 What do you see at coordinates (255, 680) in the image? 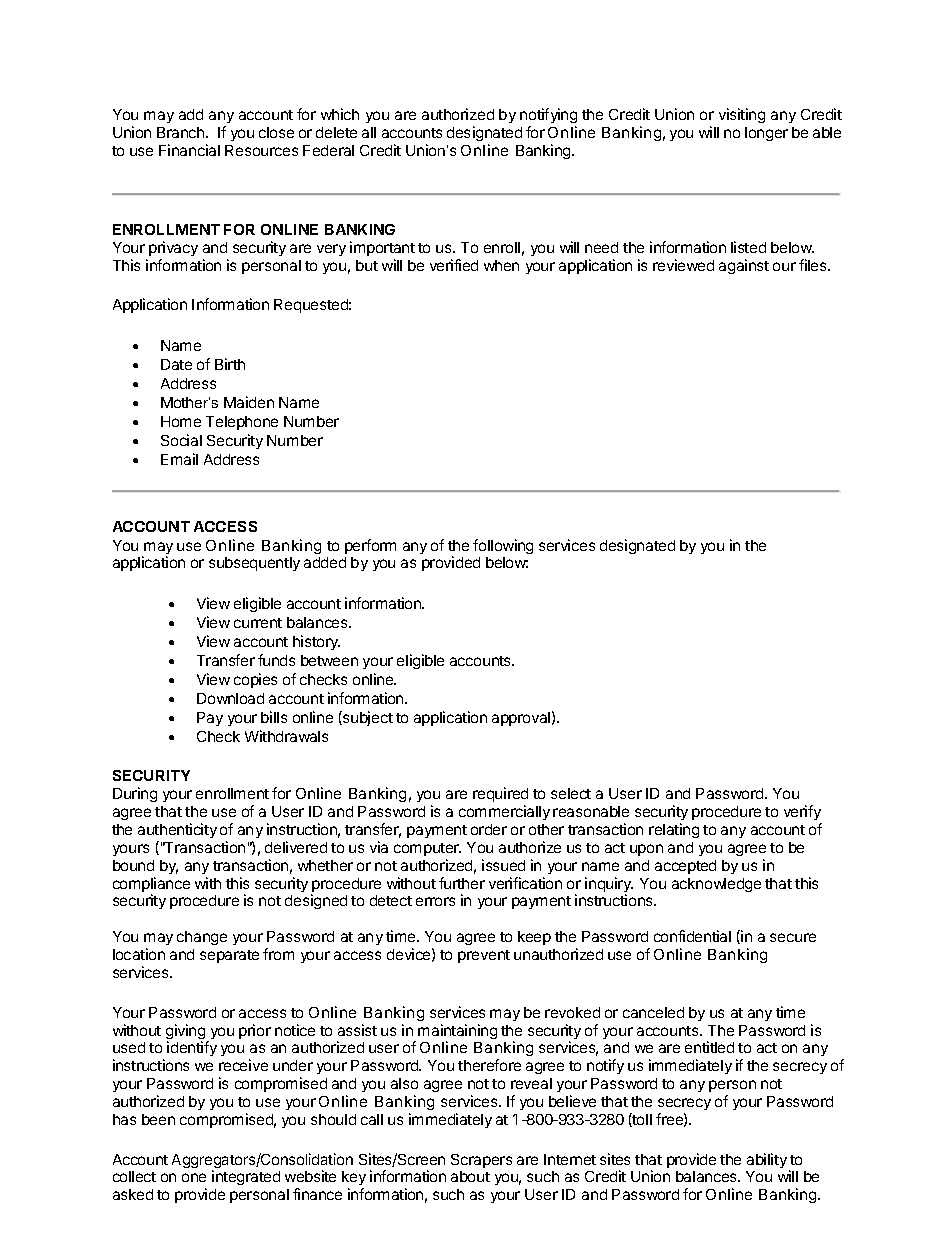
I see `copies` at bounding box center [255, 680].
